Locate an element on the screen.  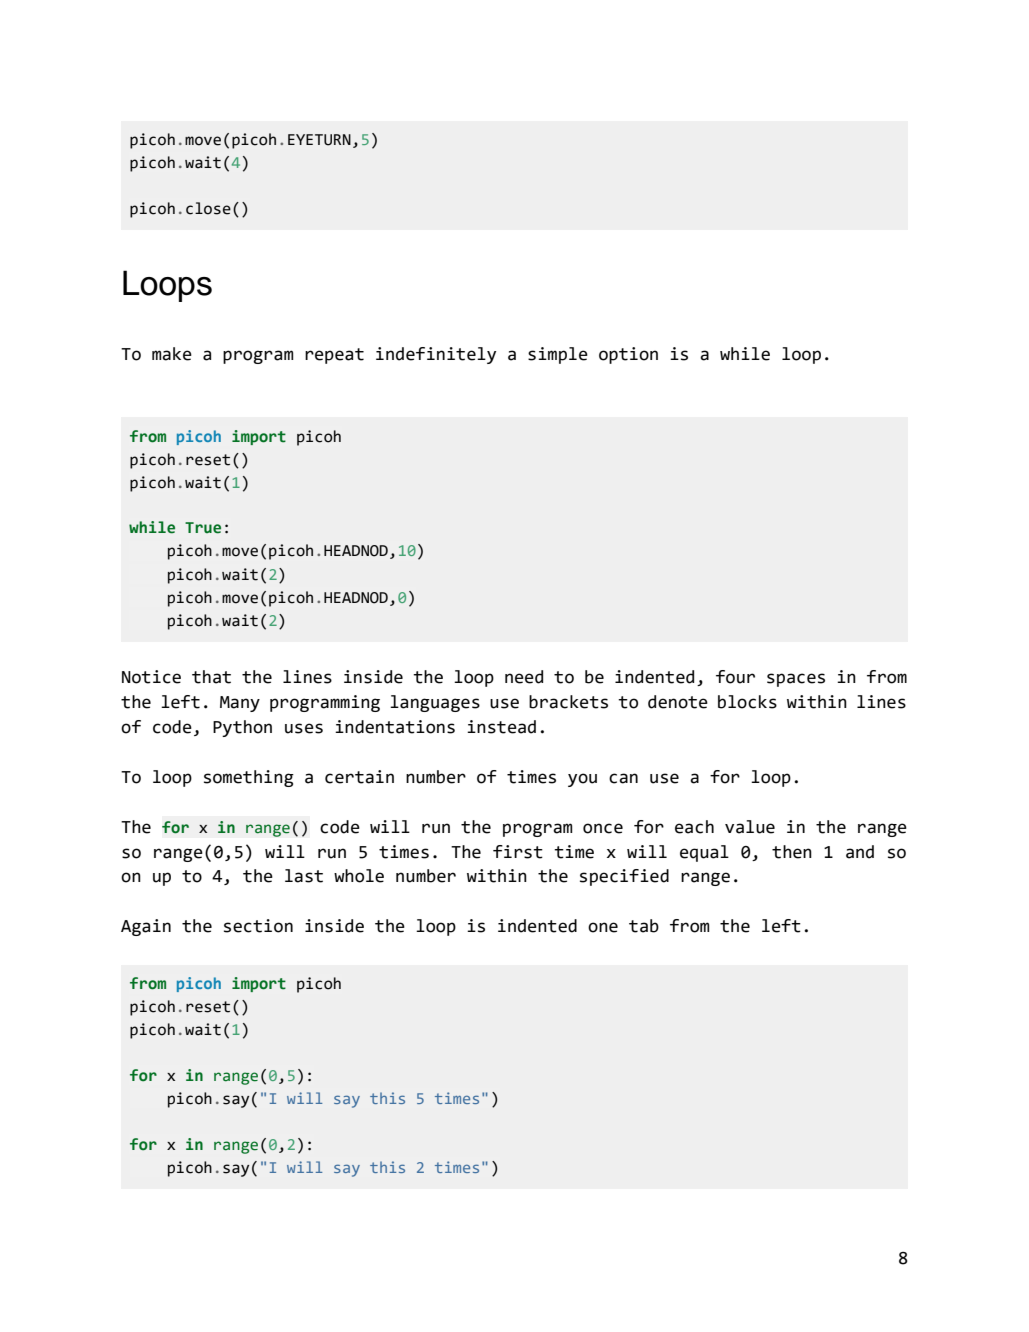
section is located at coordinates (258, 926).
